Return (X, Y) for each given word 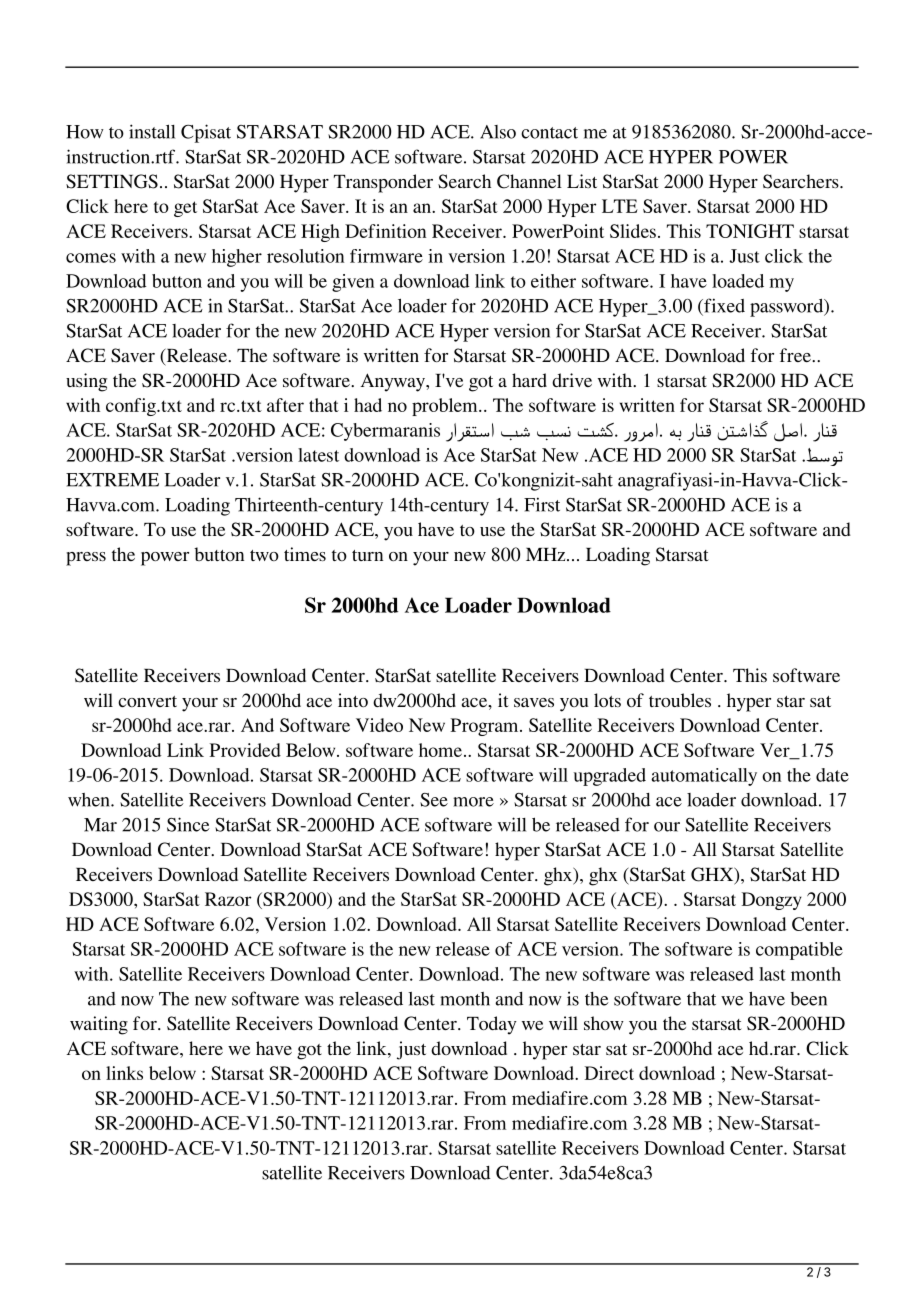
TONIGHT (750, 231)
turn (367, 555)
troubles (680, 700)
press (86, 559)
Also (498, 132)
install (152, 131)
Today (492, 1025)
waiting (99, 1025)
